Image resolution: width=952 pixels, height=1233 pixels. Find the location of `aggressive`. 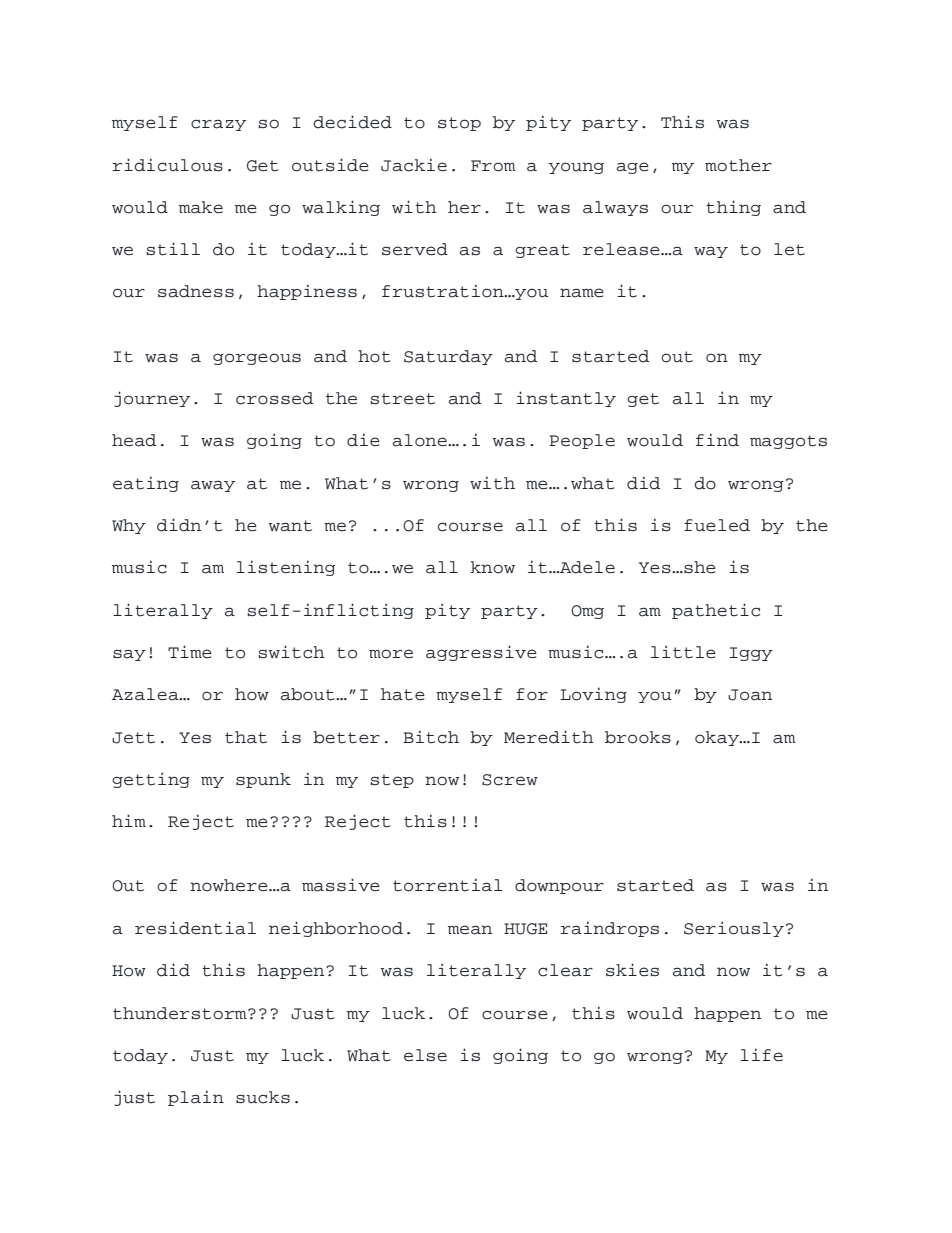

aggressive is located at coordinates (481, 653).
